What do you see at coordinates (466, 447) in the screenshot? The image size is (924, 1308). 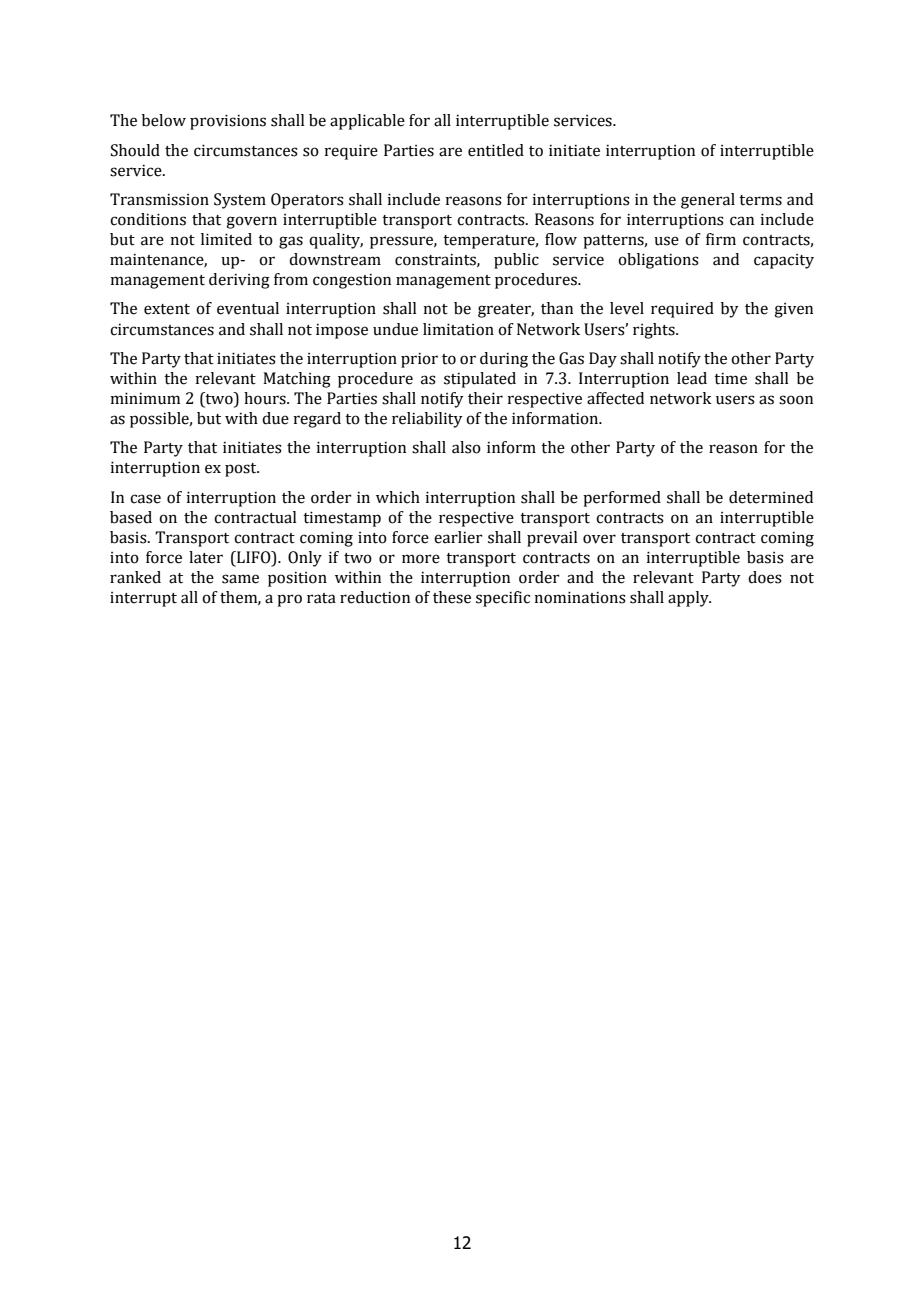 I see `also` at bounding box center [466, 447].
